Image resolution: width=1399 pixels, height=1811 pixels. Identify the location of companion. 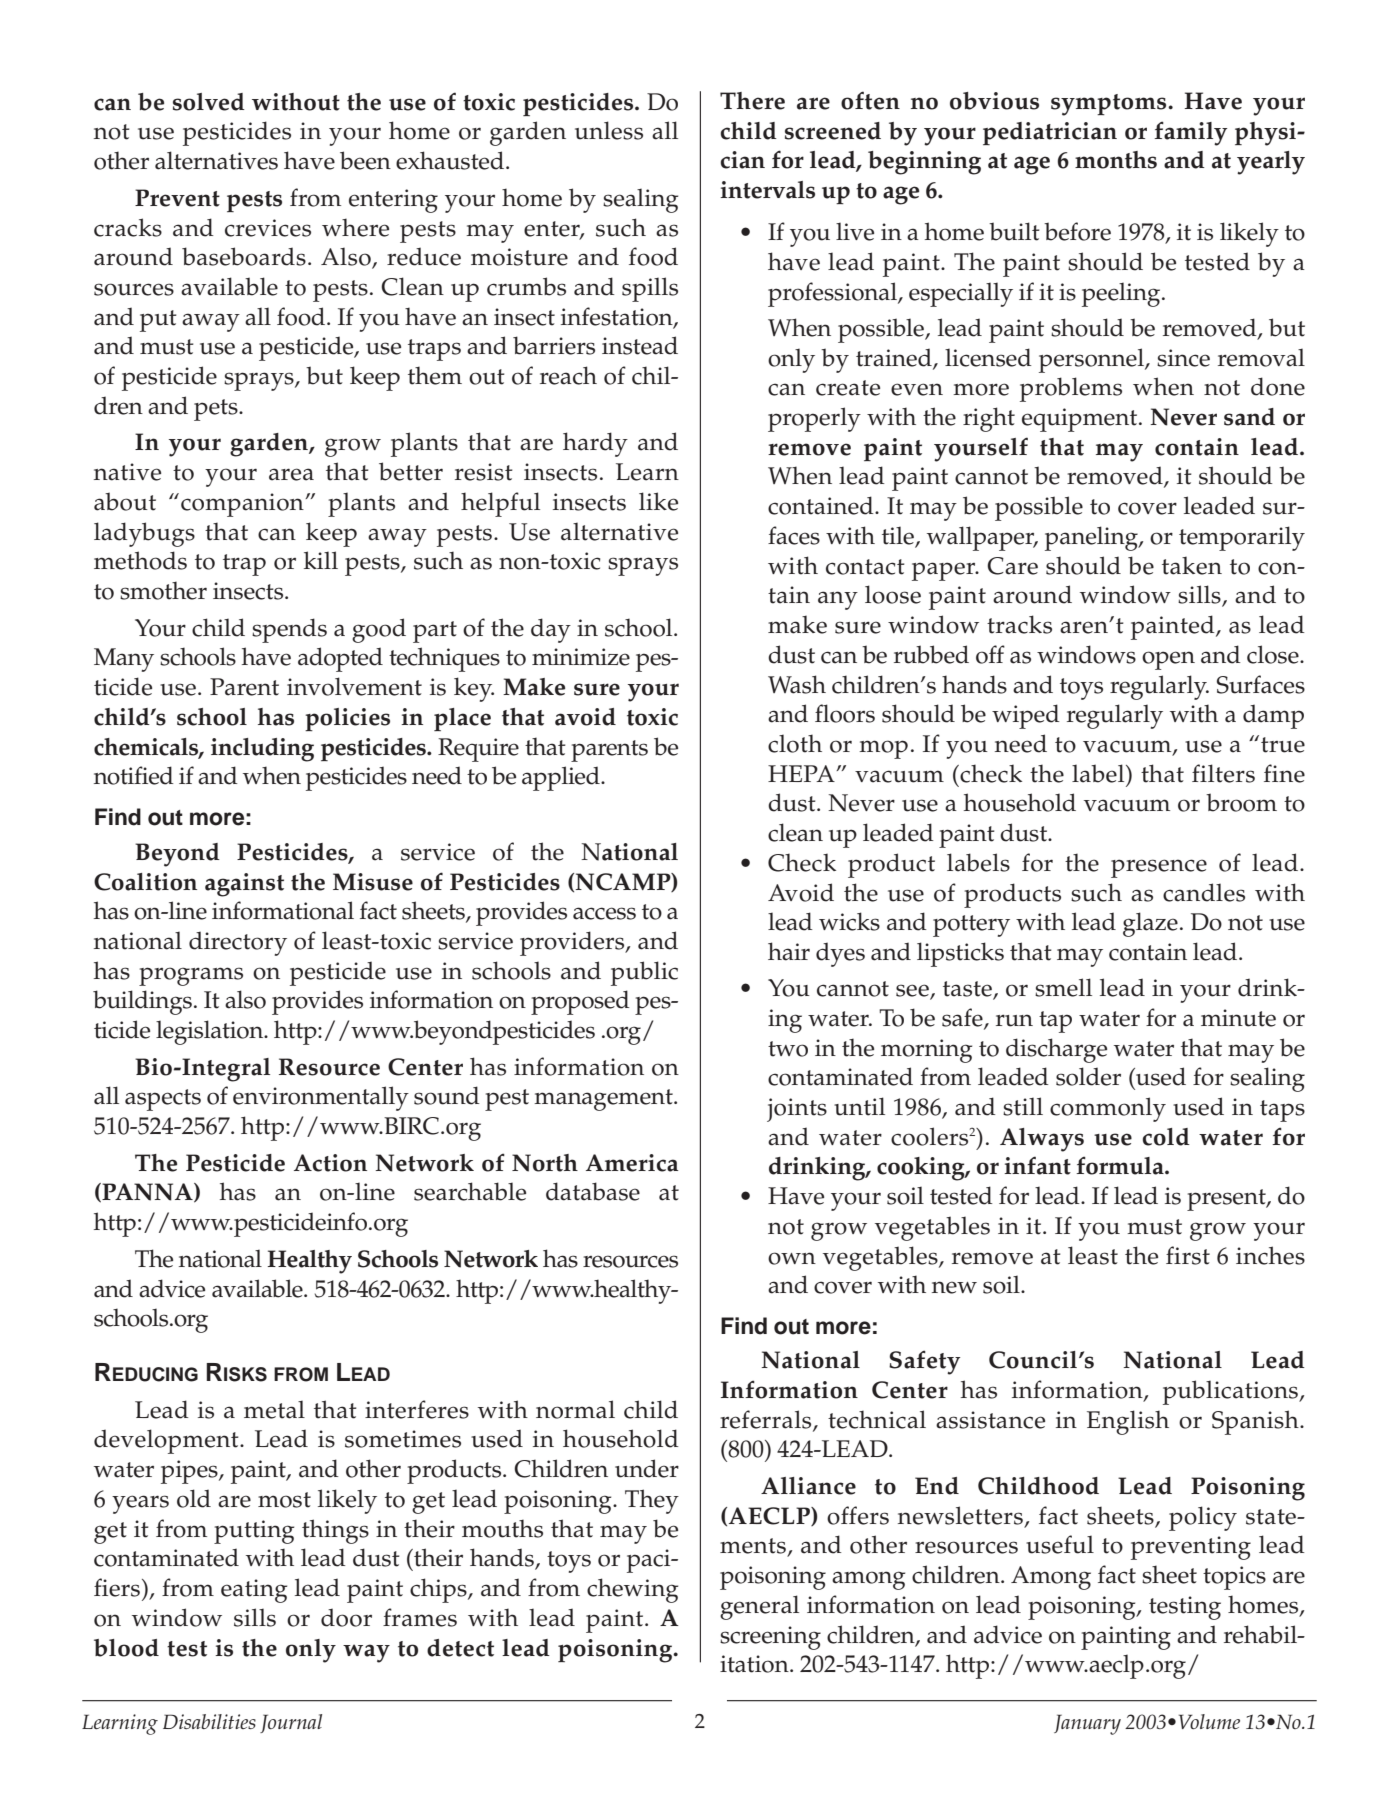
(243, 505).
